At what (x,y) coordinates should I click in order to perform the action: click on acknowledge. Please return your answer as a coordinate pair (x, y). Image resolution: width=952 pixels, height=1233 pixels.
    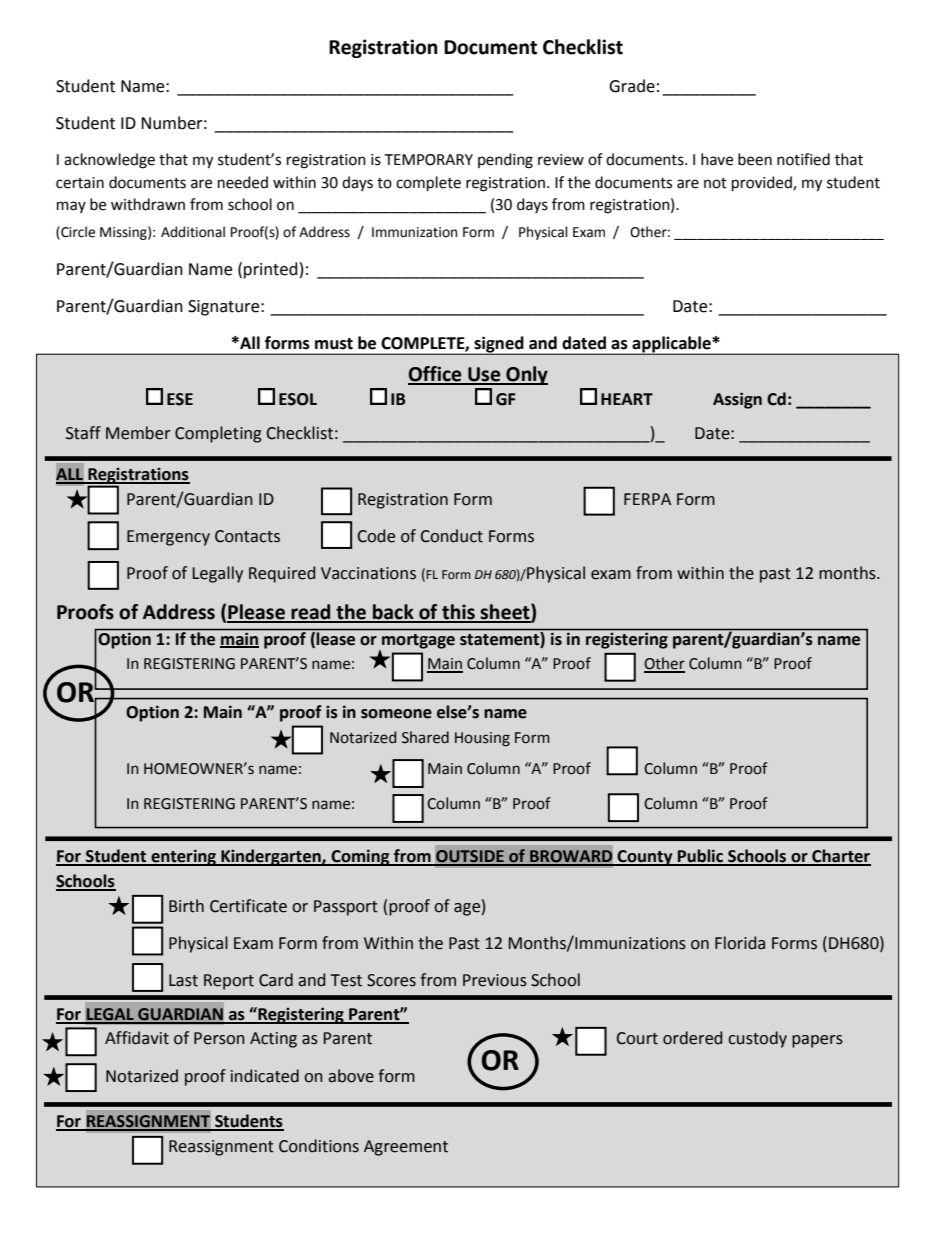
    Looking at the image, I should click on (109, 161).
